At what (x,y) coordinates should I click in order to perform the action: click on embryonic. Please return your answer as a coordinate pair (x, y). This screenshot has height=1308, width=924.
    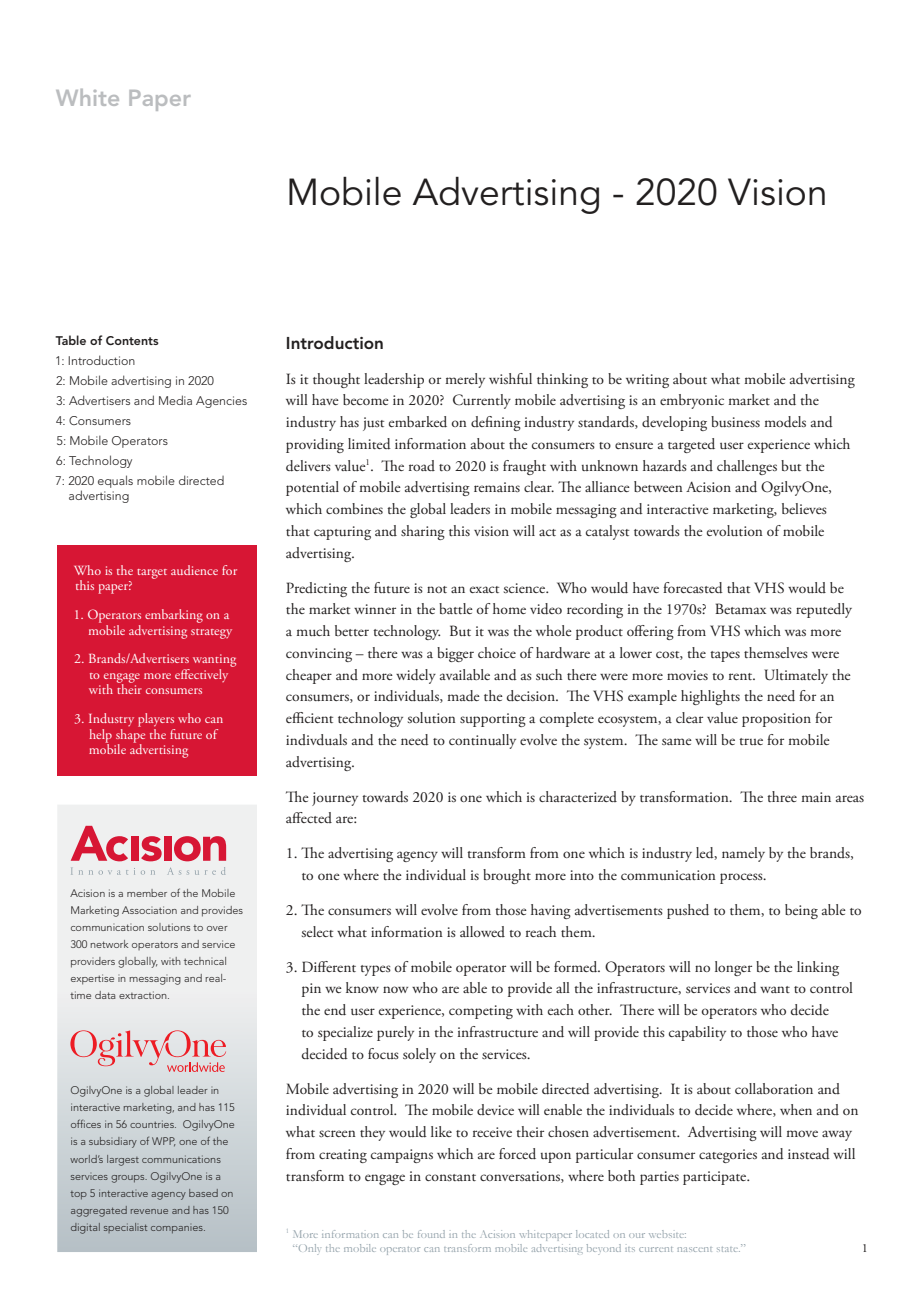
    Looking at the image, I should click on (692, 401).
